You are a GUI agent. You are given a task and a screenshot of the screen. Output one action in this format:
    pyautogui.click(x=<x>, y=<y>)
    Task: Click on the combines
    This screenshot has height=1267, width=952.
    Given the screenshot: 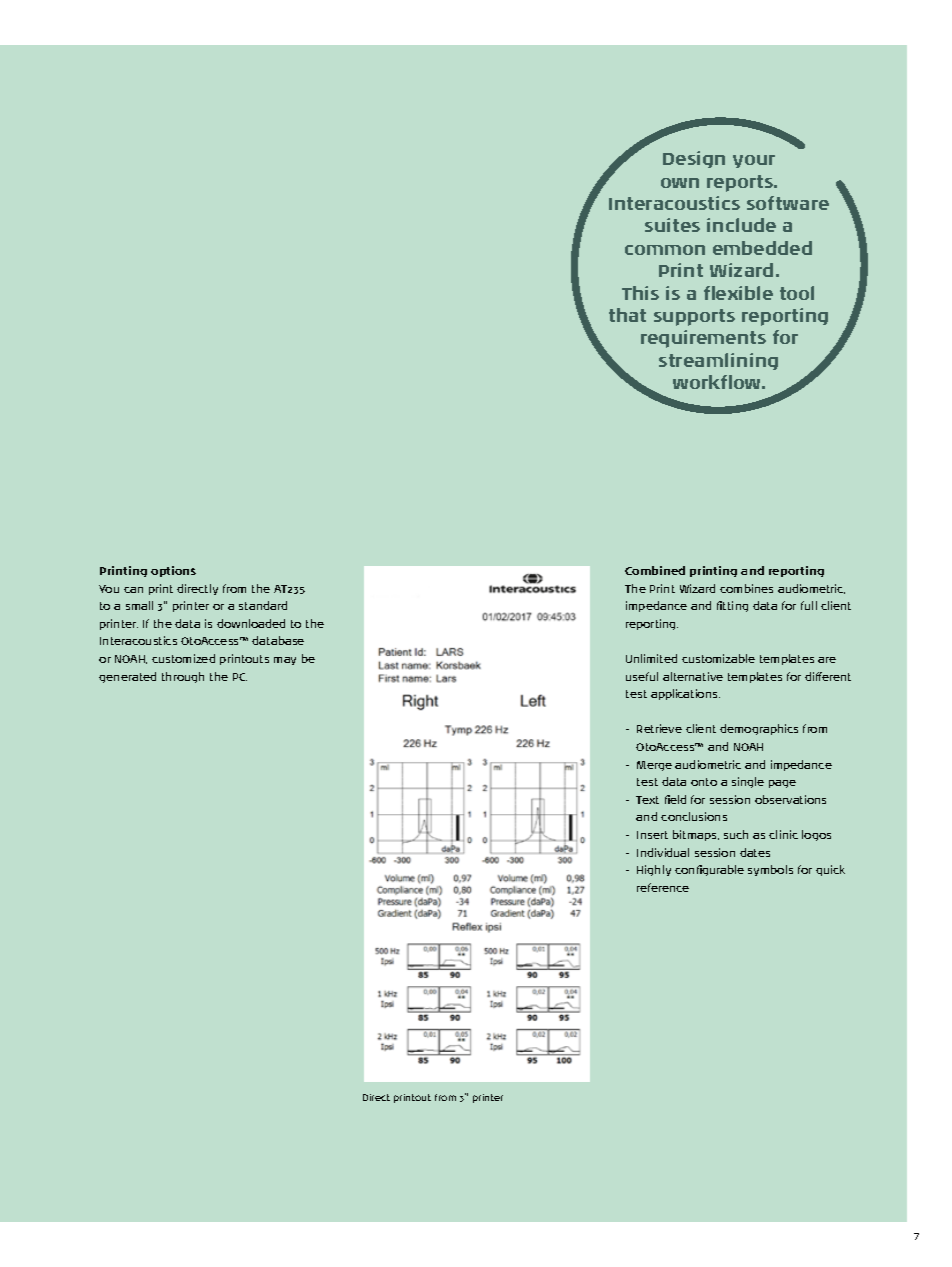 What is the action you would take?
    pyautogui.click(x=746, y=588)
